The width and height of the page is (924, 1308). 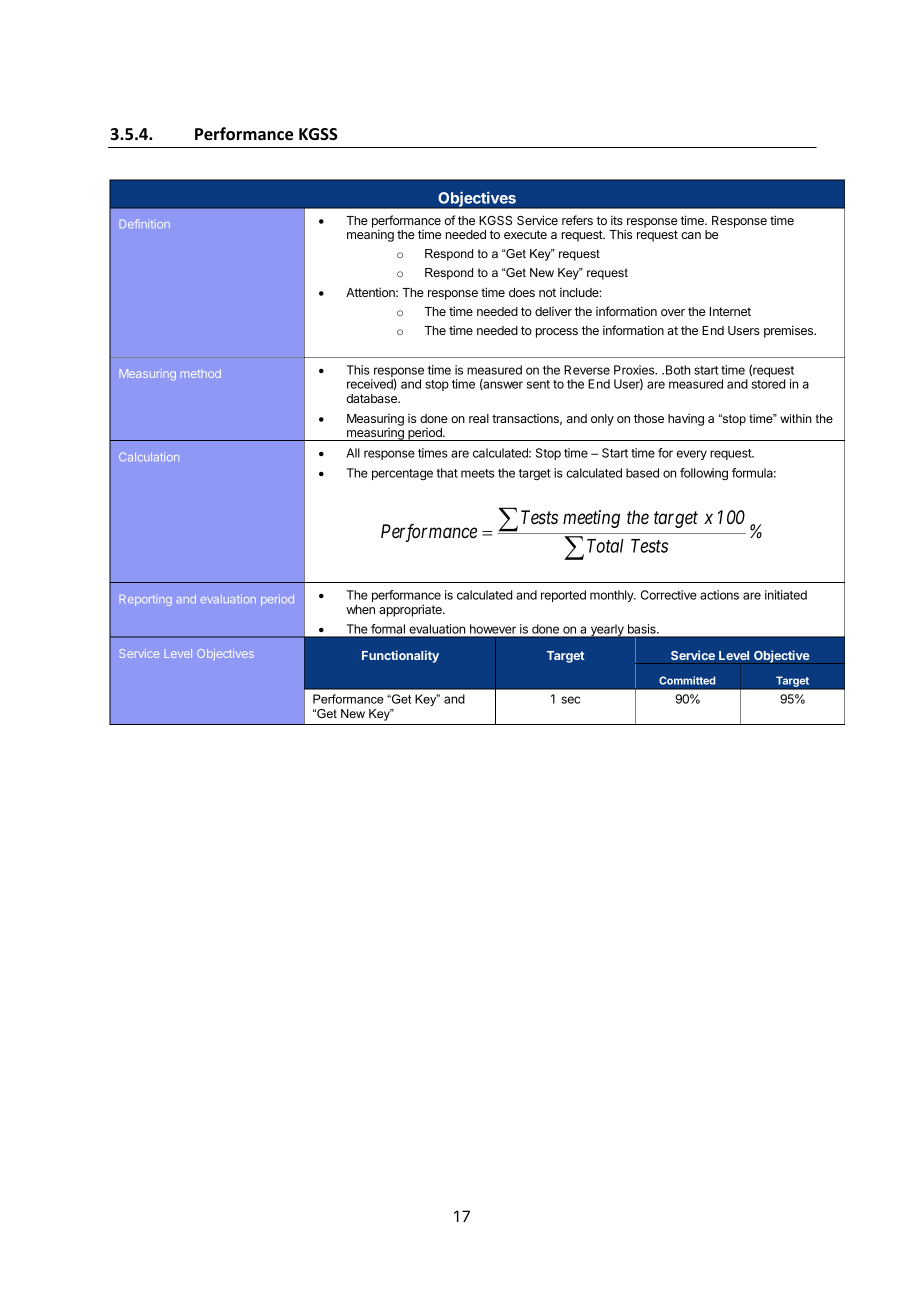 I want to click on can, so click(x=691, y=235).
